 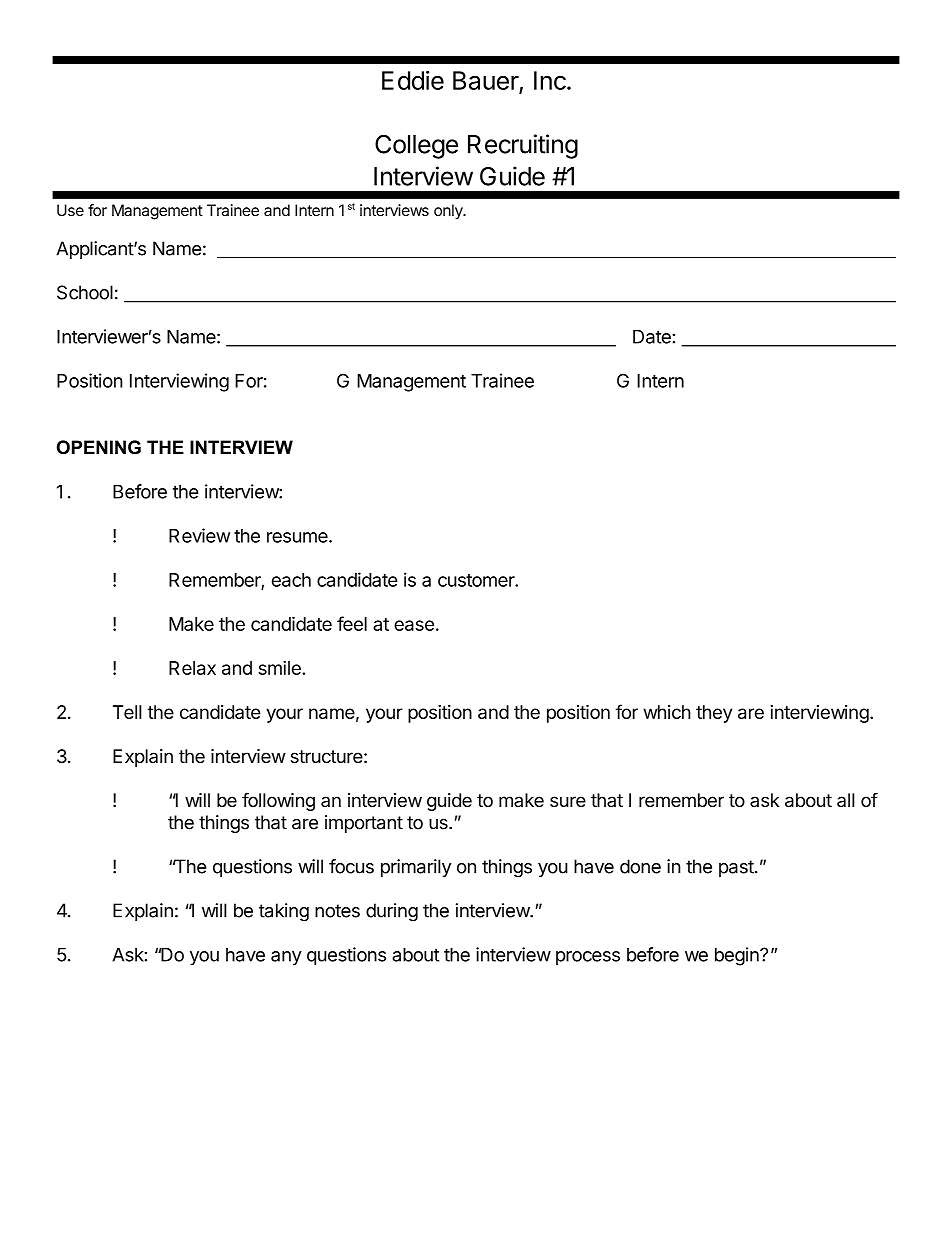 What do you see at coordinates (298, 537) in the page?
I see `resume` at bounding box center [298, 537].
